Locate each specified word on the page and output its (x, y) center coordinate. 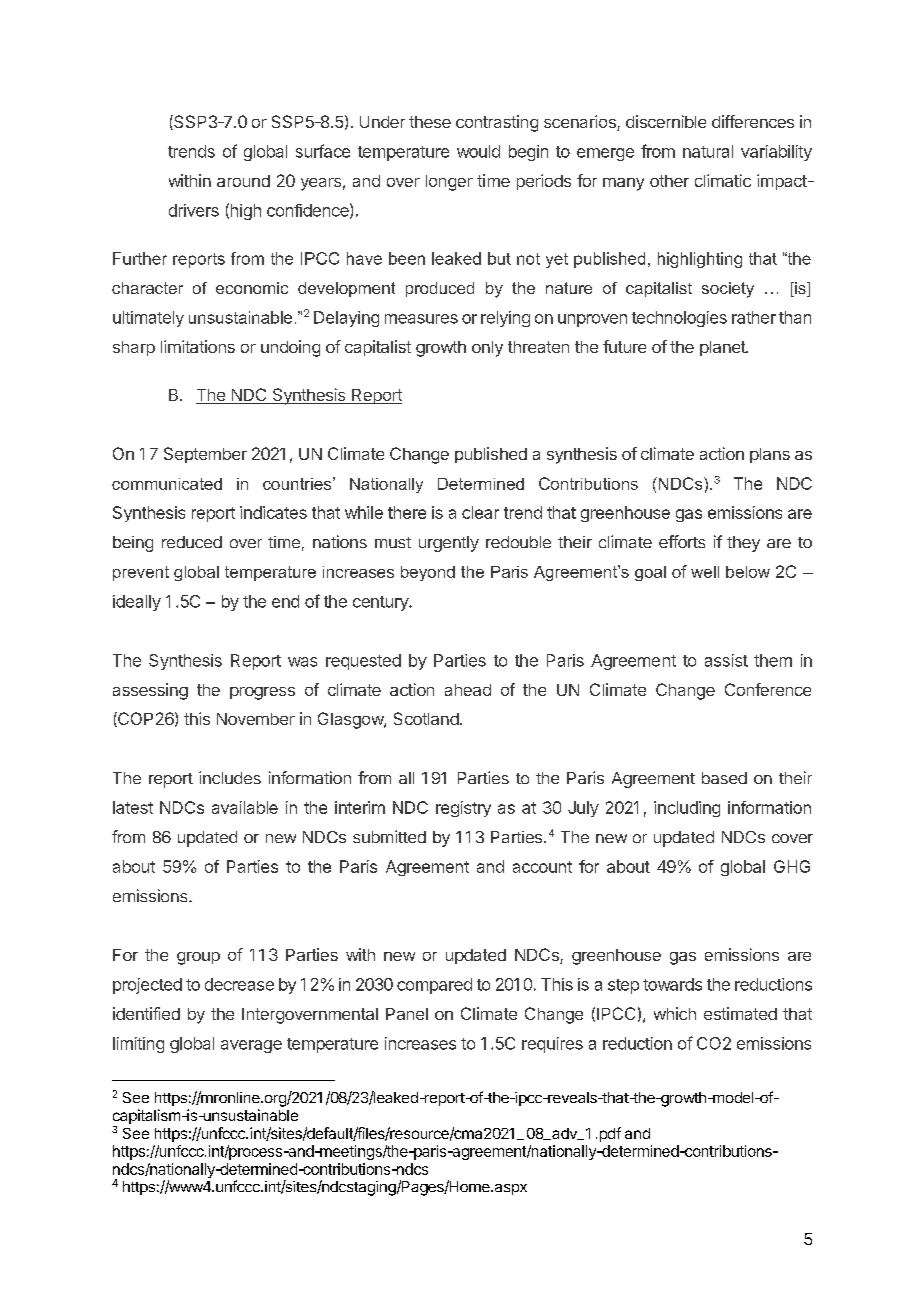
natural (708, 151)
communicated (167, 484)
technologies (679, 319)
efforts (682, 541)
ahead (468, 690)
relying (505, 319)
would (478, 151)
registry (463, 809)
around (243, 181)
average (251, 1046)
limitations (198, 346)
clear (480, 512)
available (245, 807)
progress (262, 693)
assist (726, 660)
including (687, 809)
